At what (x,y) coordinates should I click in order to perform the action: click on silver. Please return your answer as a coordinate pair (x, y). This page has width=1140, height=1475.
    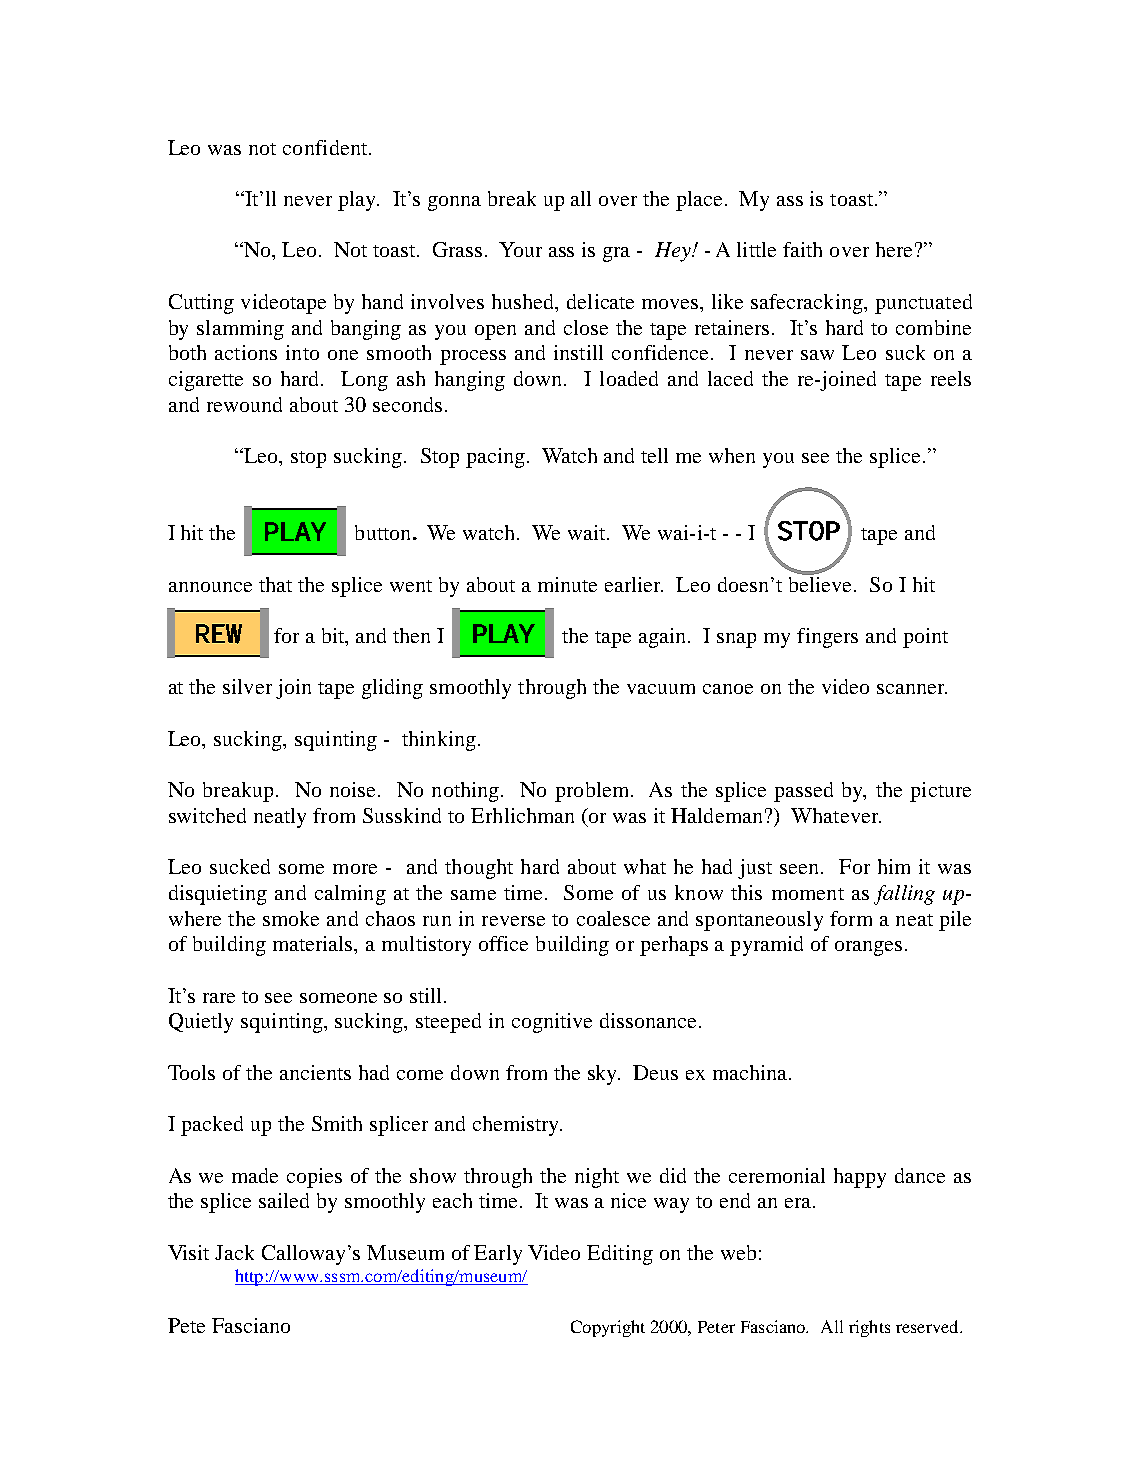
    Looking at the image, I should click on (247, 686).
